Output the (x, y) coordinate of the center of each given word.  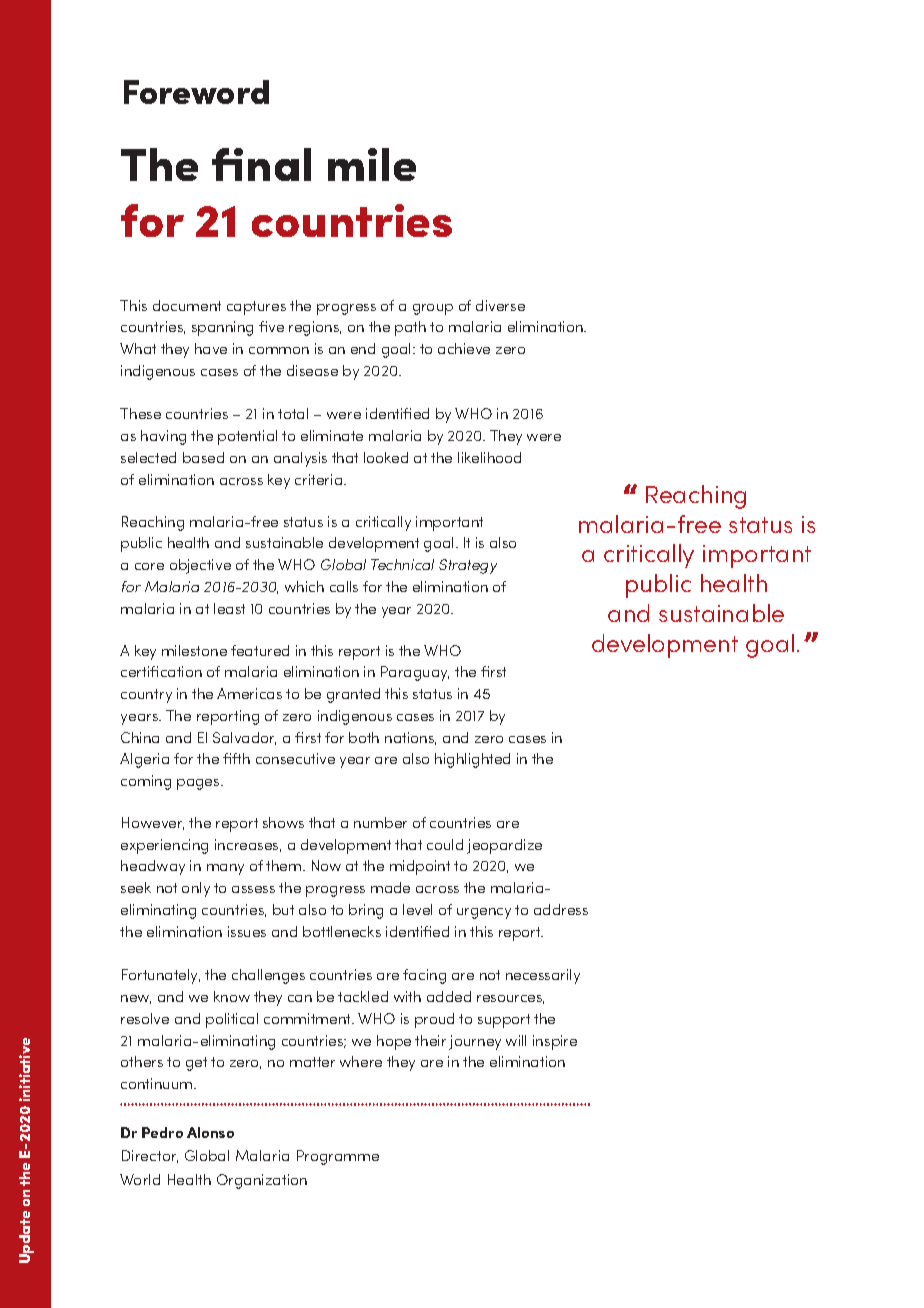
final (261, 164)
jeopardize (504, 846)
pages (199, 784)
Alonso (210, 1132)
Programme (338, 1157)
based (203, 457)
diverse (500, 305)
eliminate (332, 435)
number (380, 822)
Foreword (196, 92)
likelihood (489, 457)
